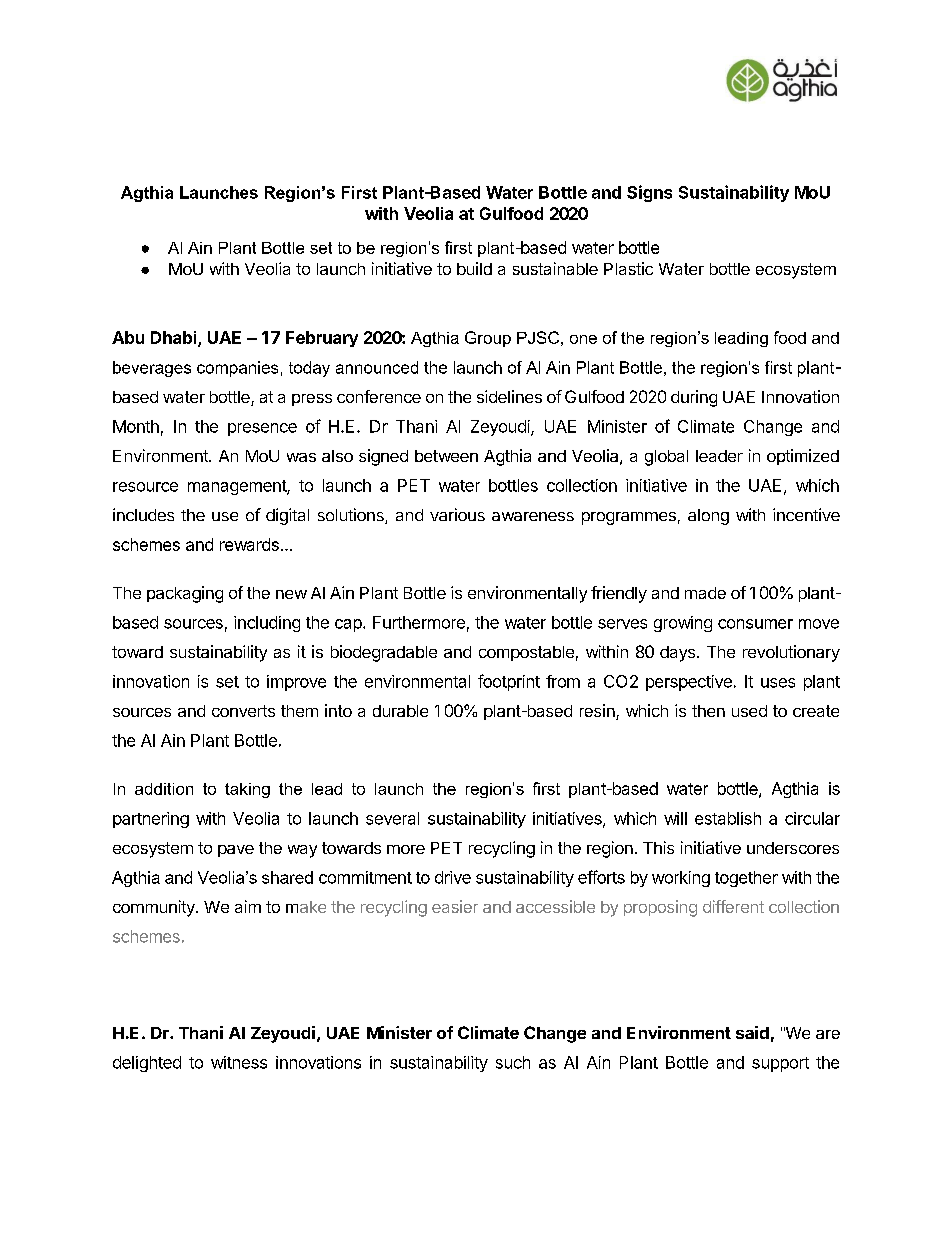 The height and width of the screenshot is (1233, 952). I want to click on various, so click(457, 514).
